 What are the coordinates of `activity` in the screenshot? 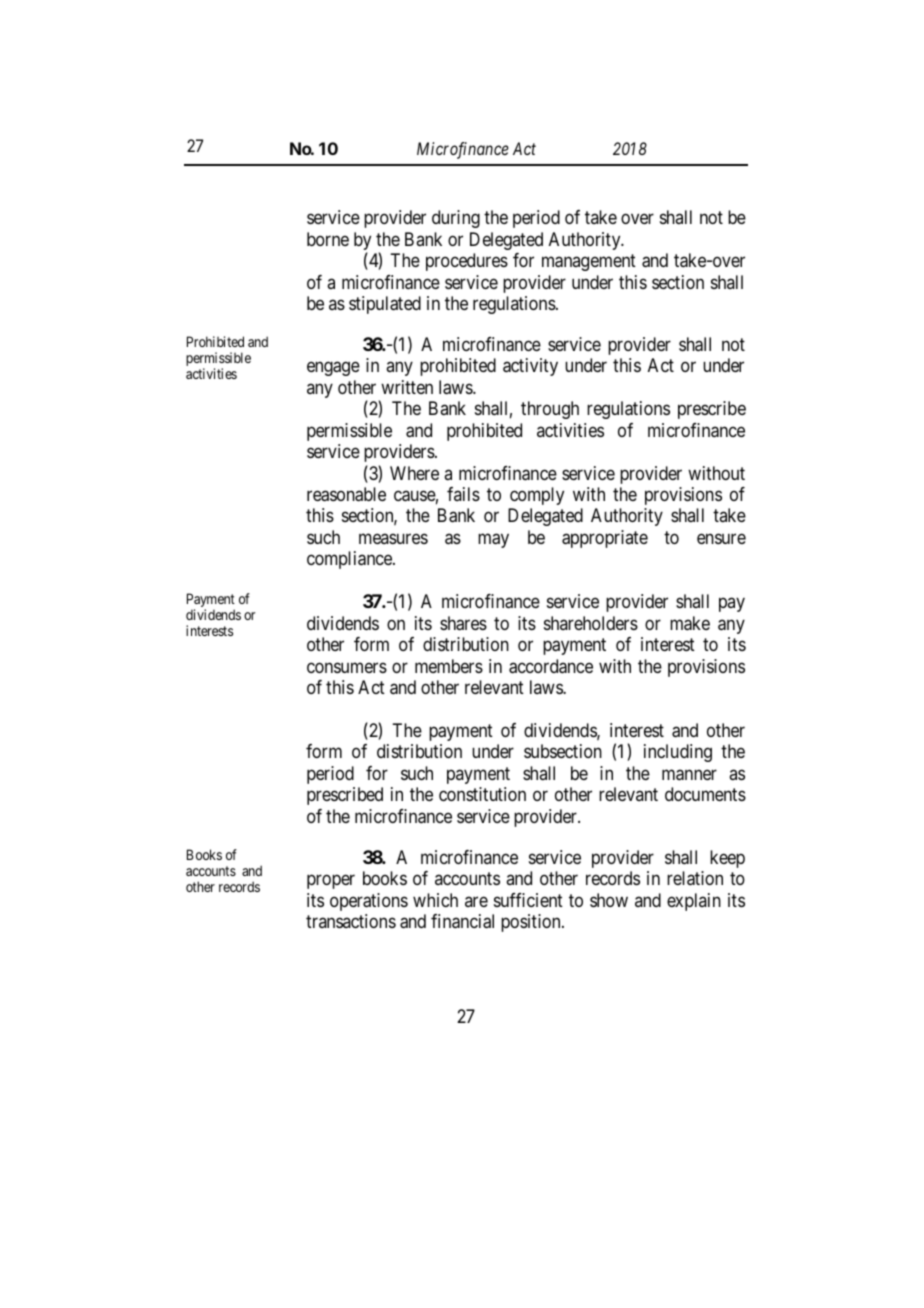 It's located at (530, 367).
